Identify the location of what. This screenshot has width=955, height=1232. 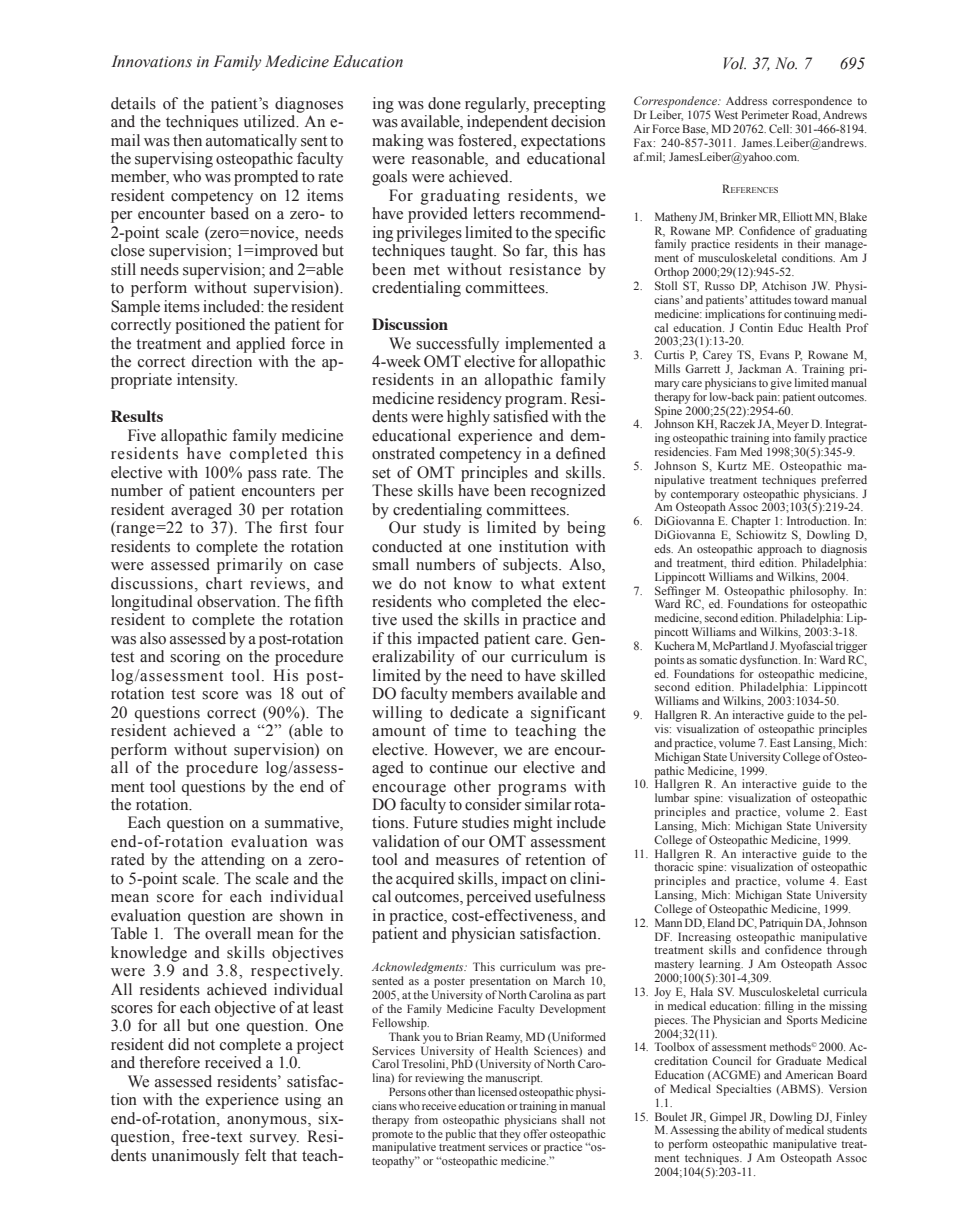
(538, 583).
